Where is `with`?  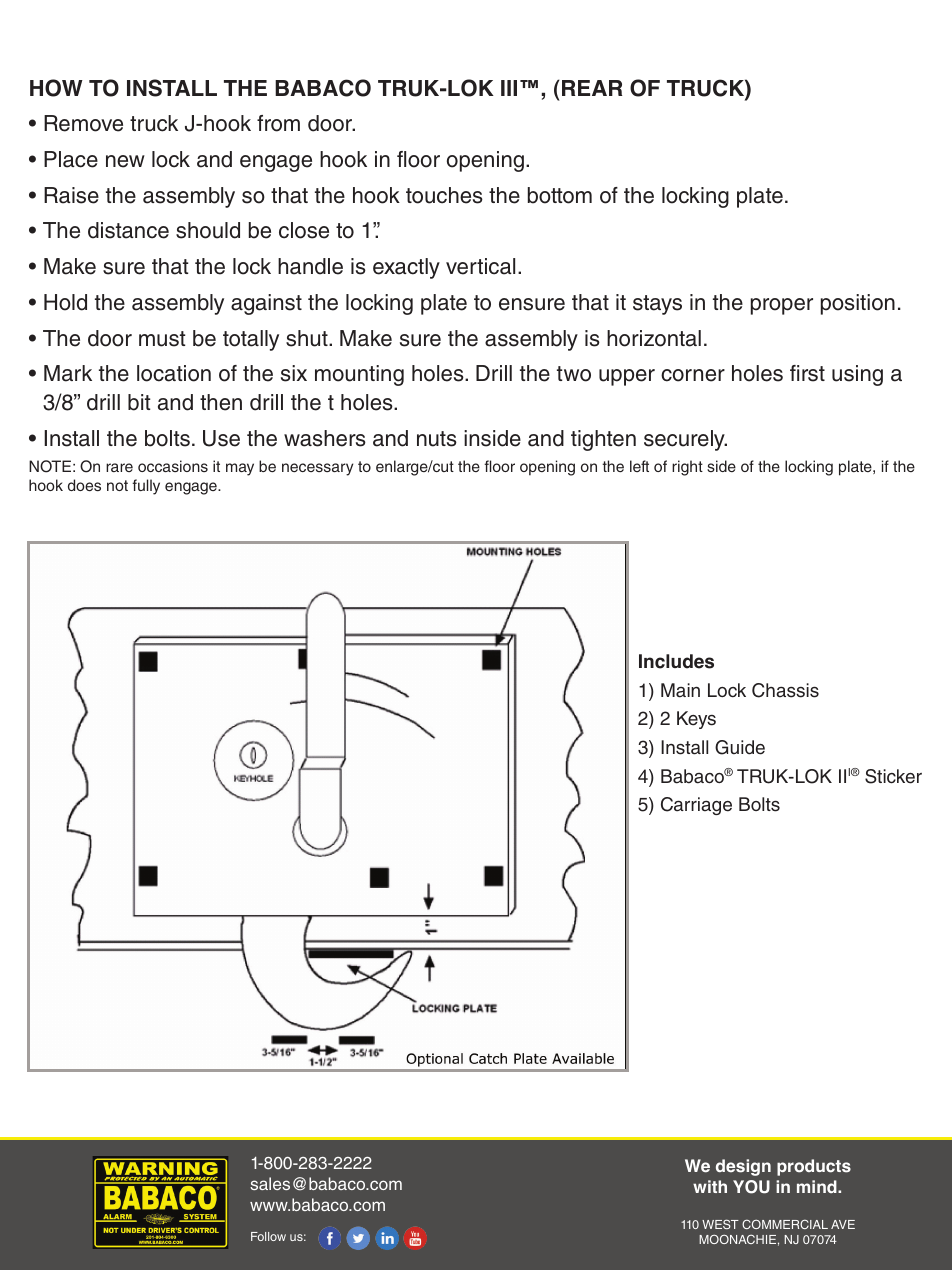 with is located at coordinates (710, 1186).
